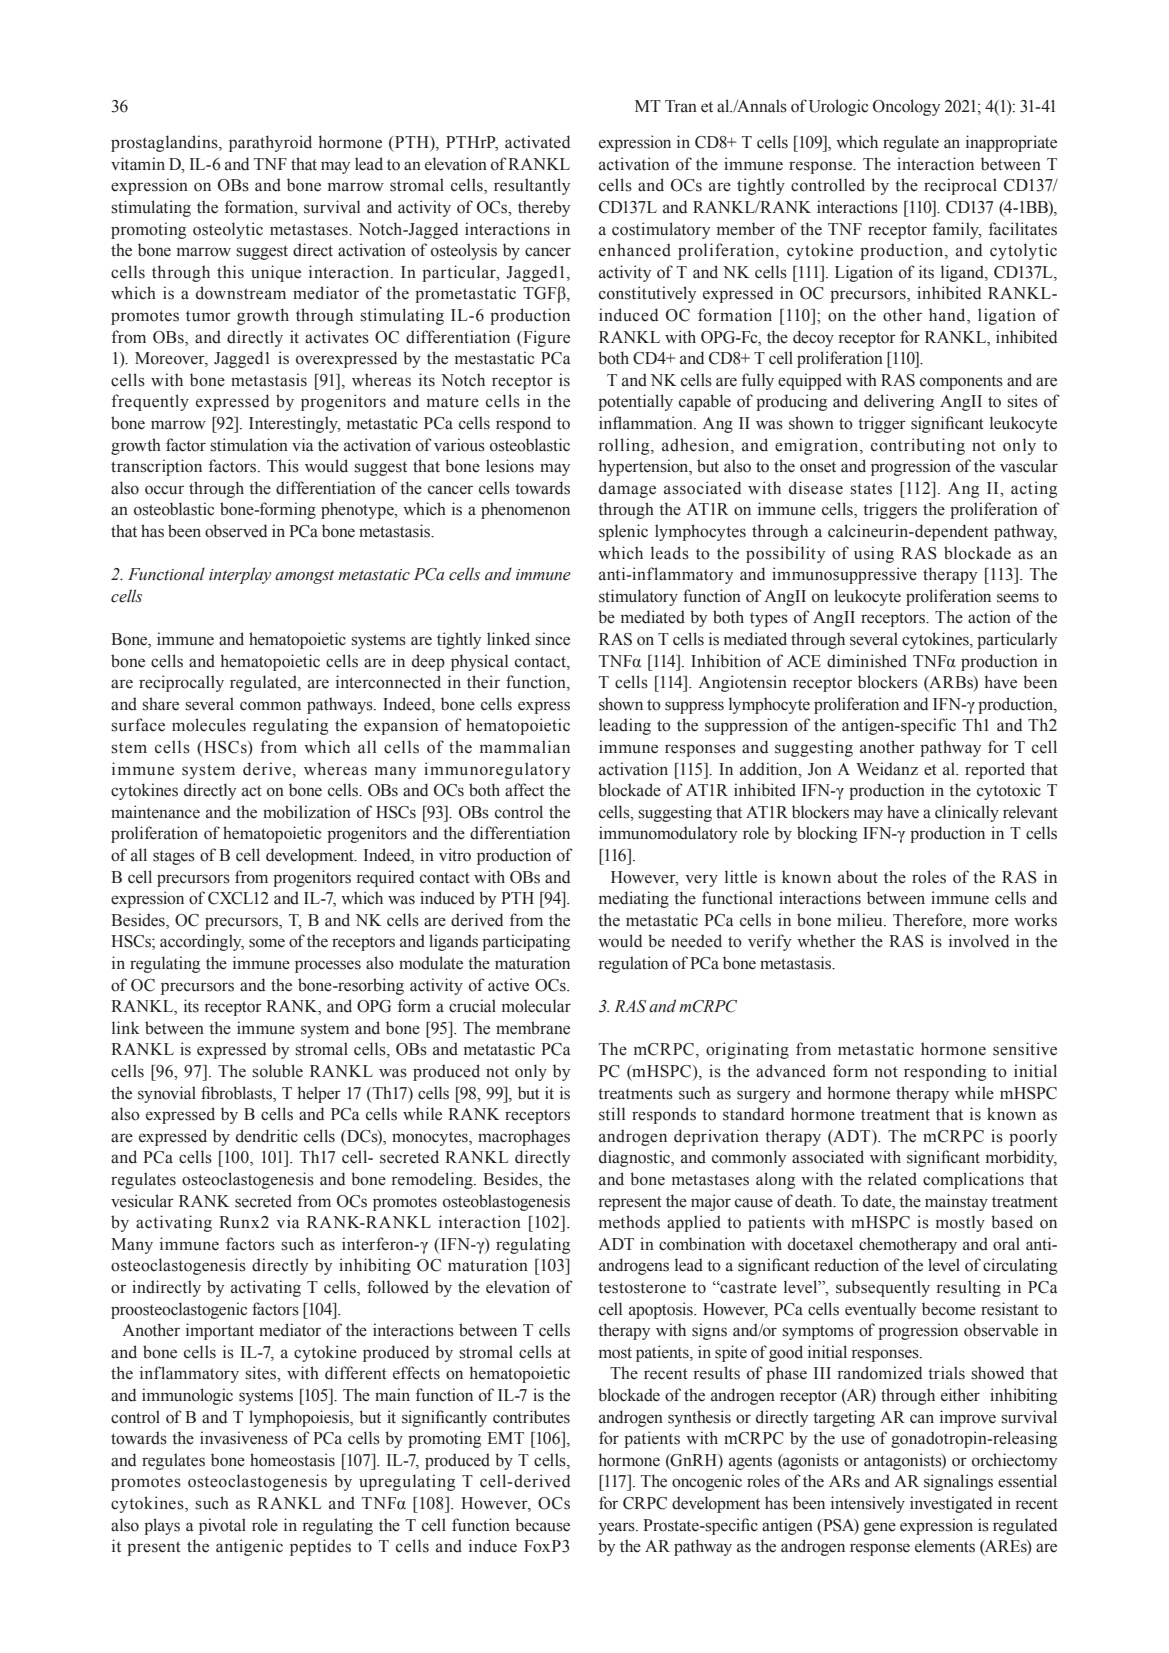 The image size is (1169, 1653). What do you see at coordinates (552, 639) in the document?
I see `since` at bounding box center [552, 639].
